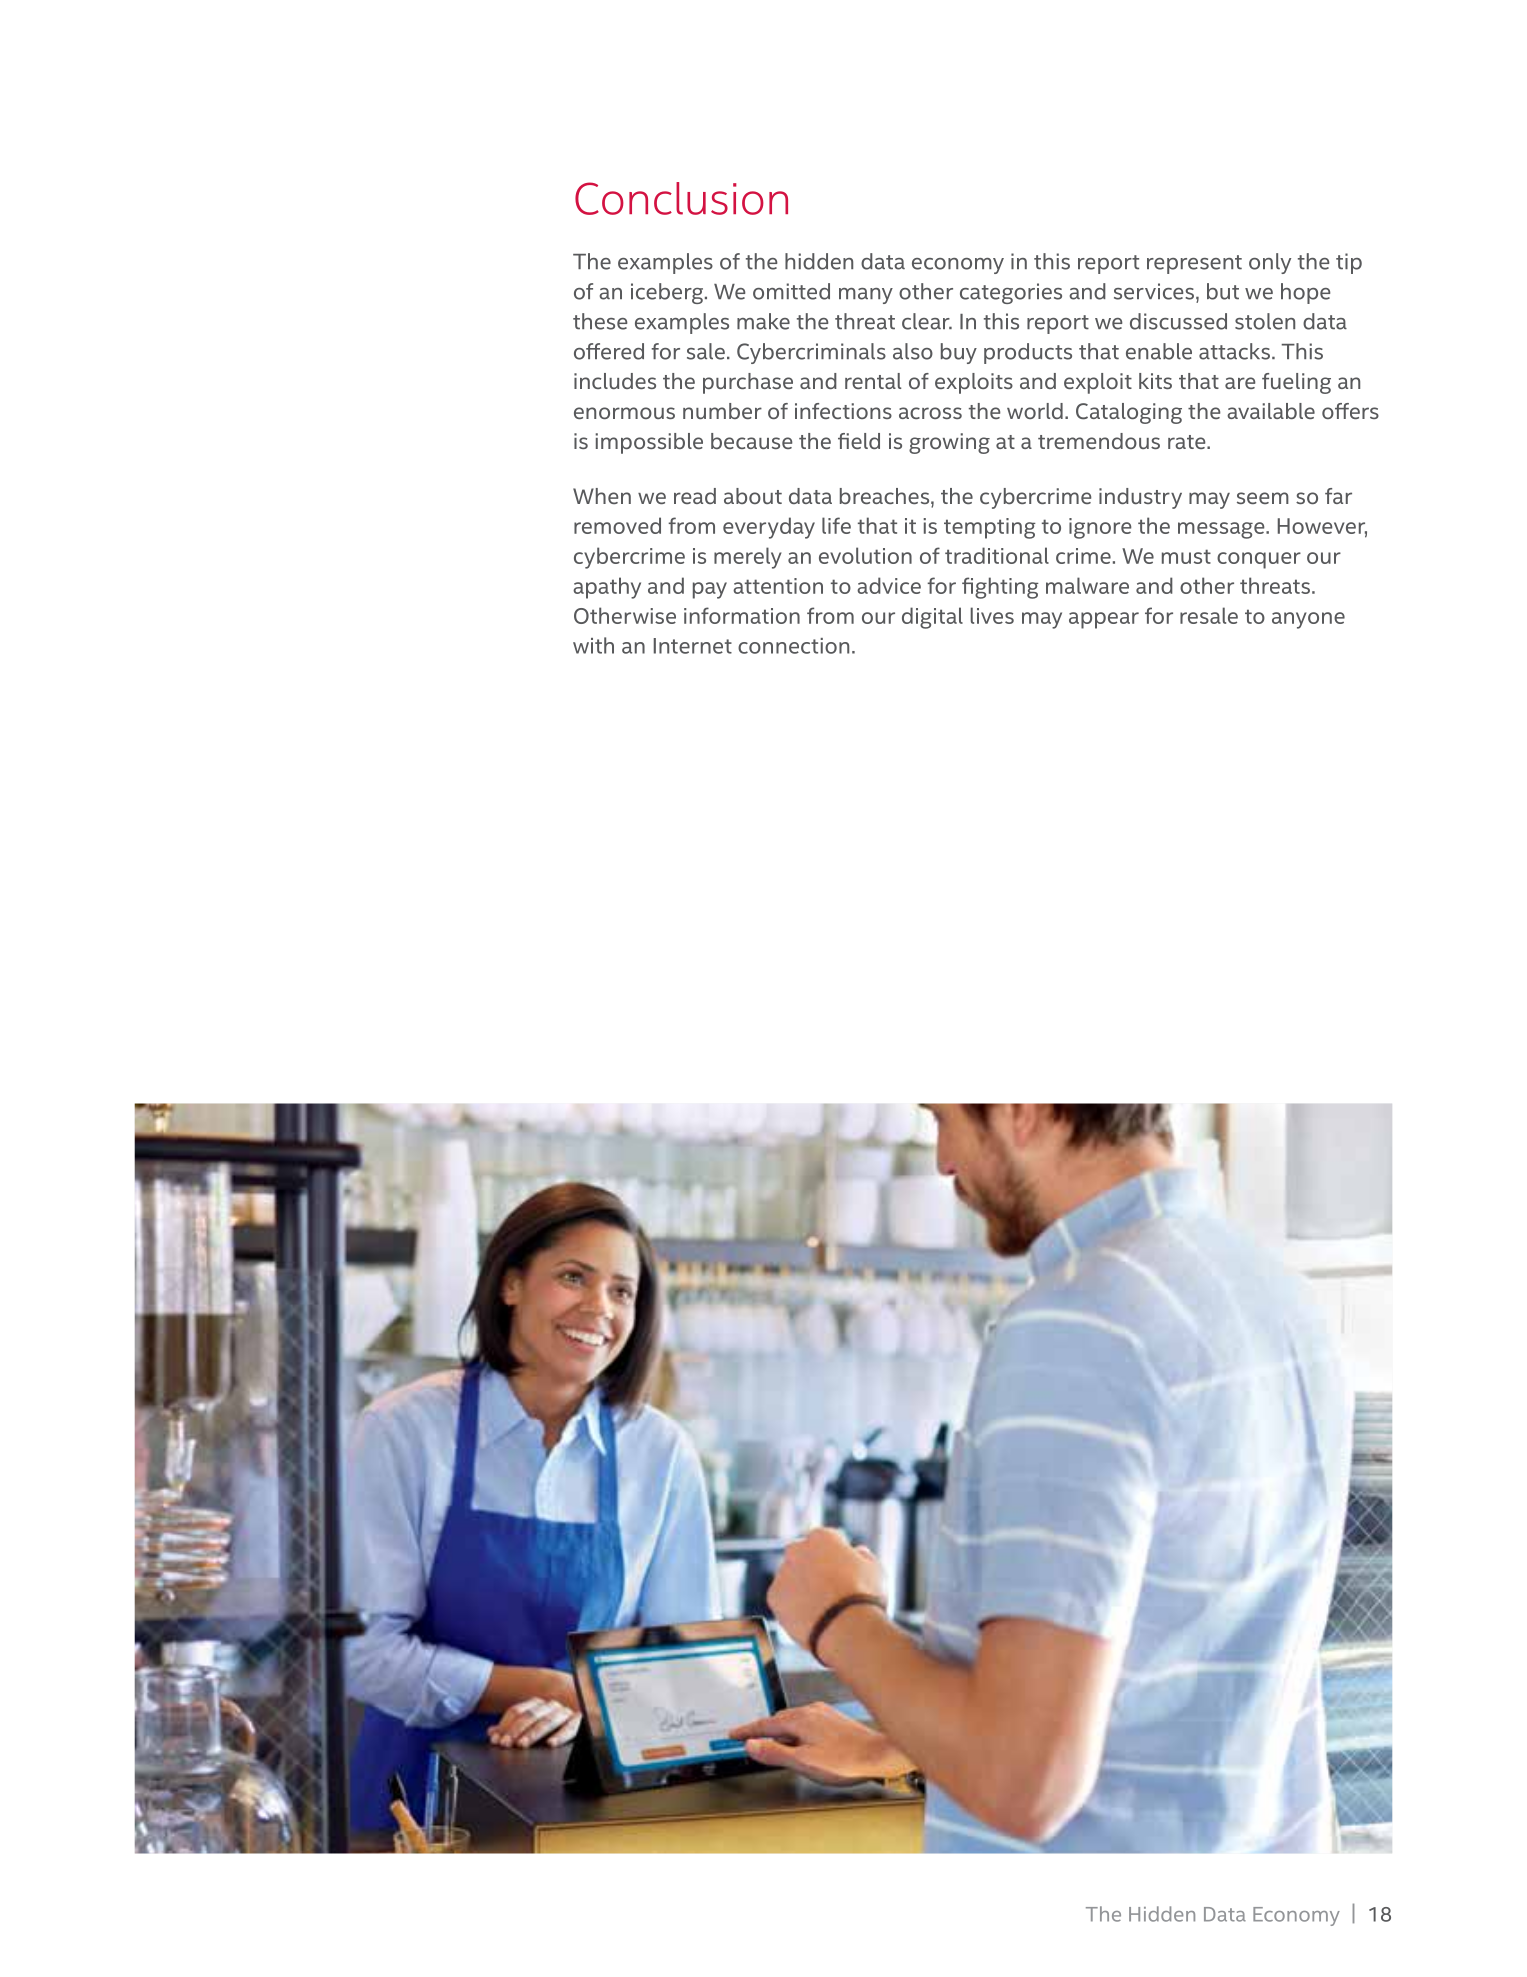 This screenshot has width=1527, height=1977. What do you see at coordinates (693, 646) in the screenshot?
I see `Internet` at bounding box center [693, 646].
